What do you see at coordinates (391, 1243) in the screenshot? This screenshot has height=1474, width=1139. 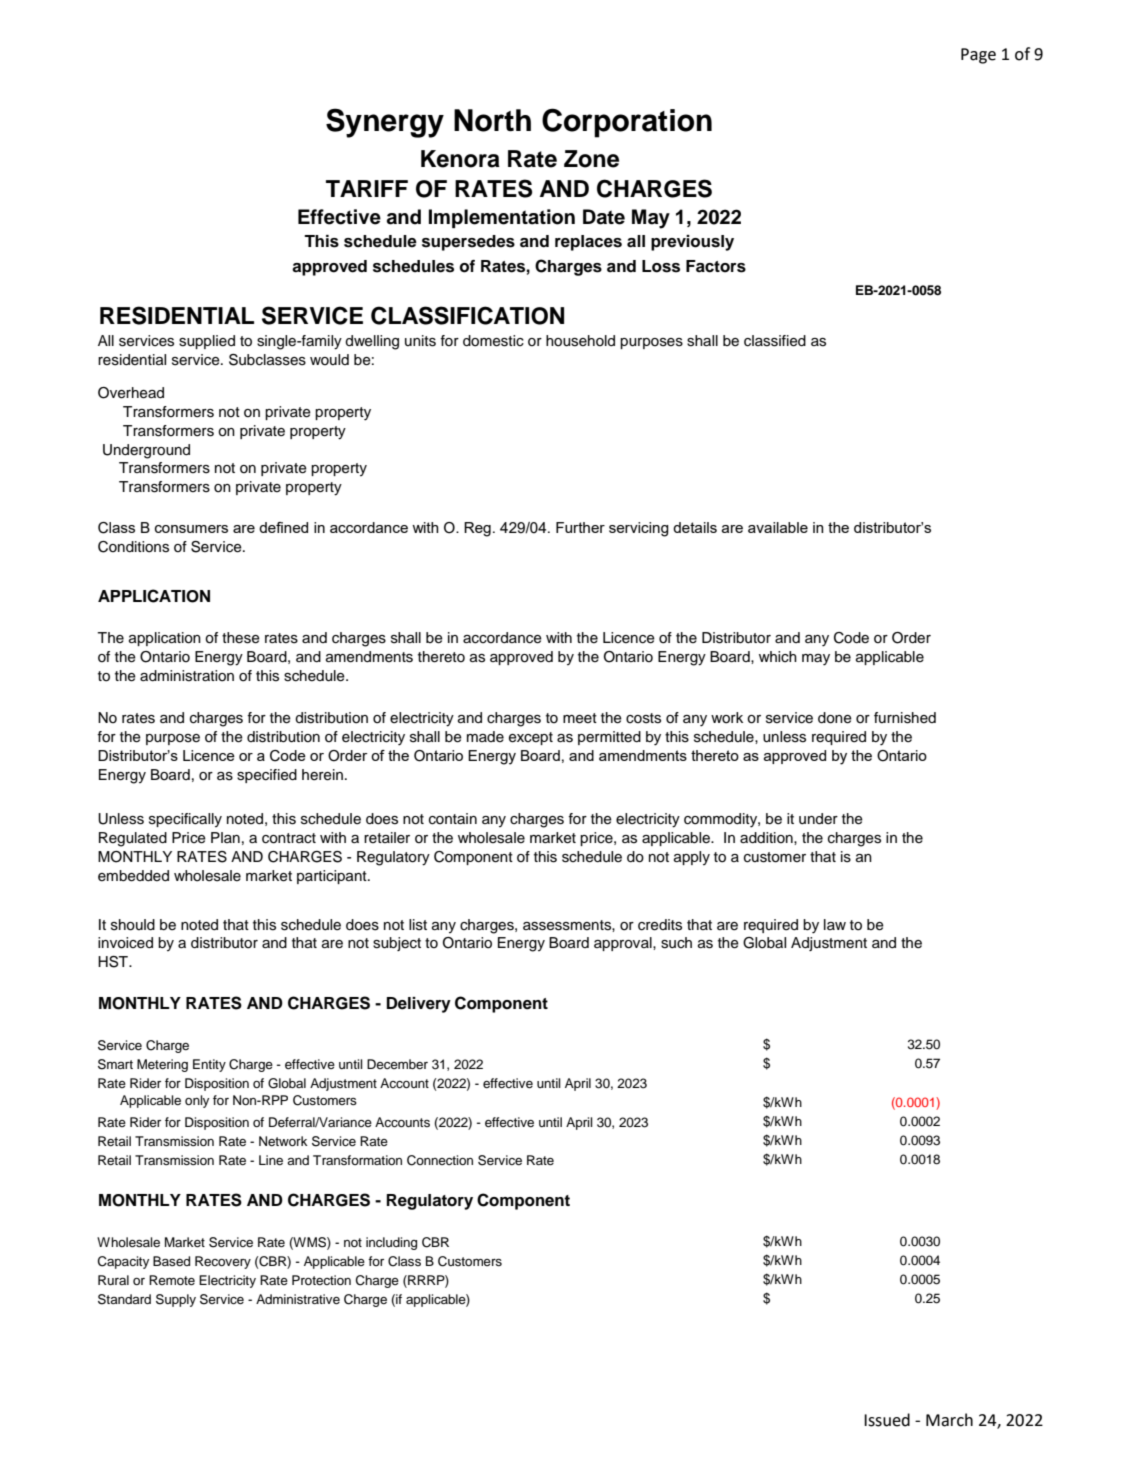 I see `including` at bounding box center [391, 1243].
